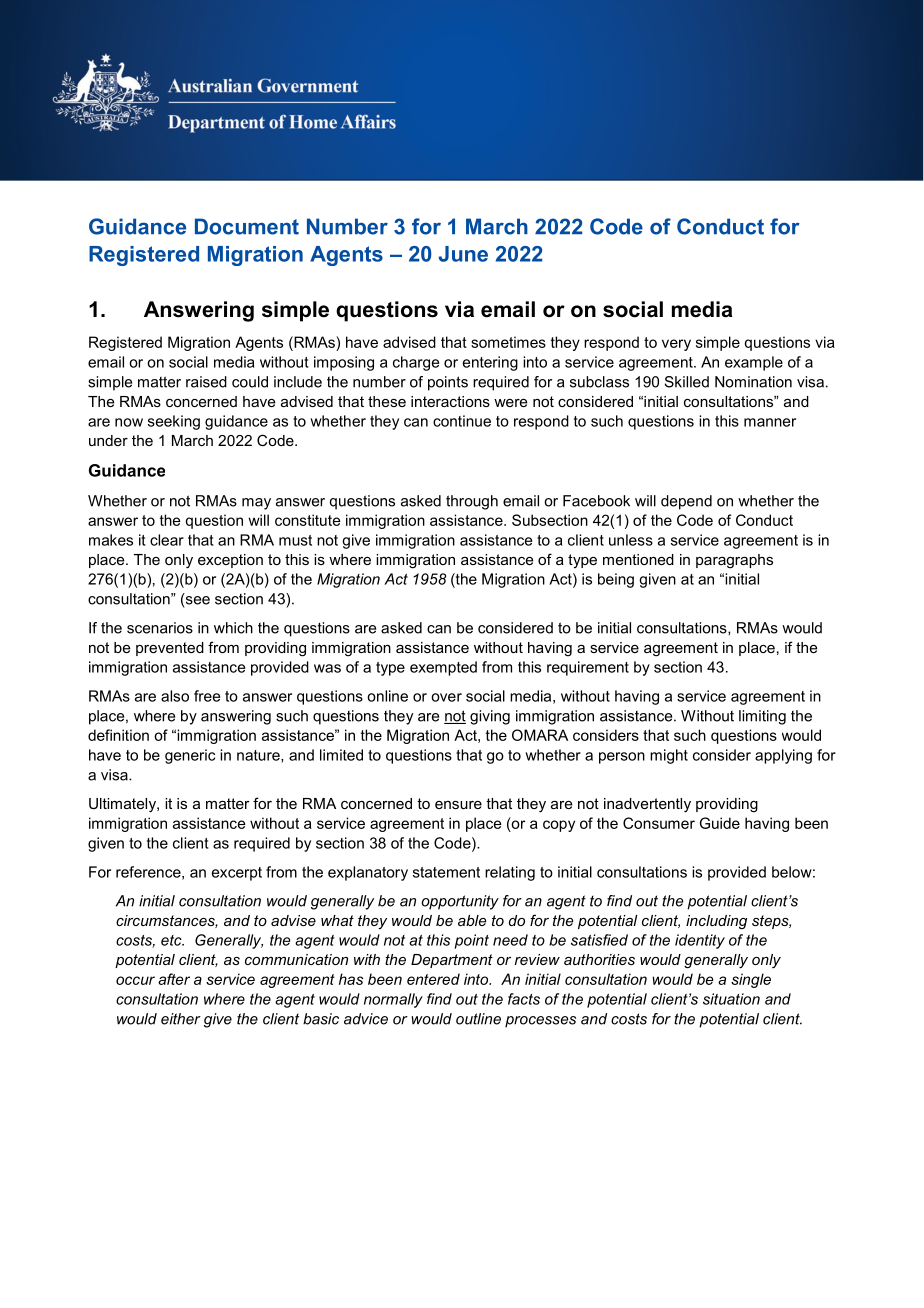  Describe the element at coordinates (190, 756) in the image. I see `generic` at that location.
